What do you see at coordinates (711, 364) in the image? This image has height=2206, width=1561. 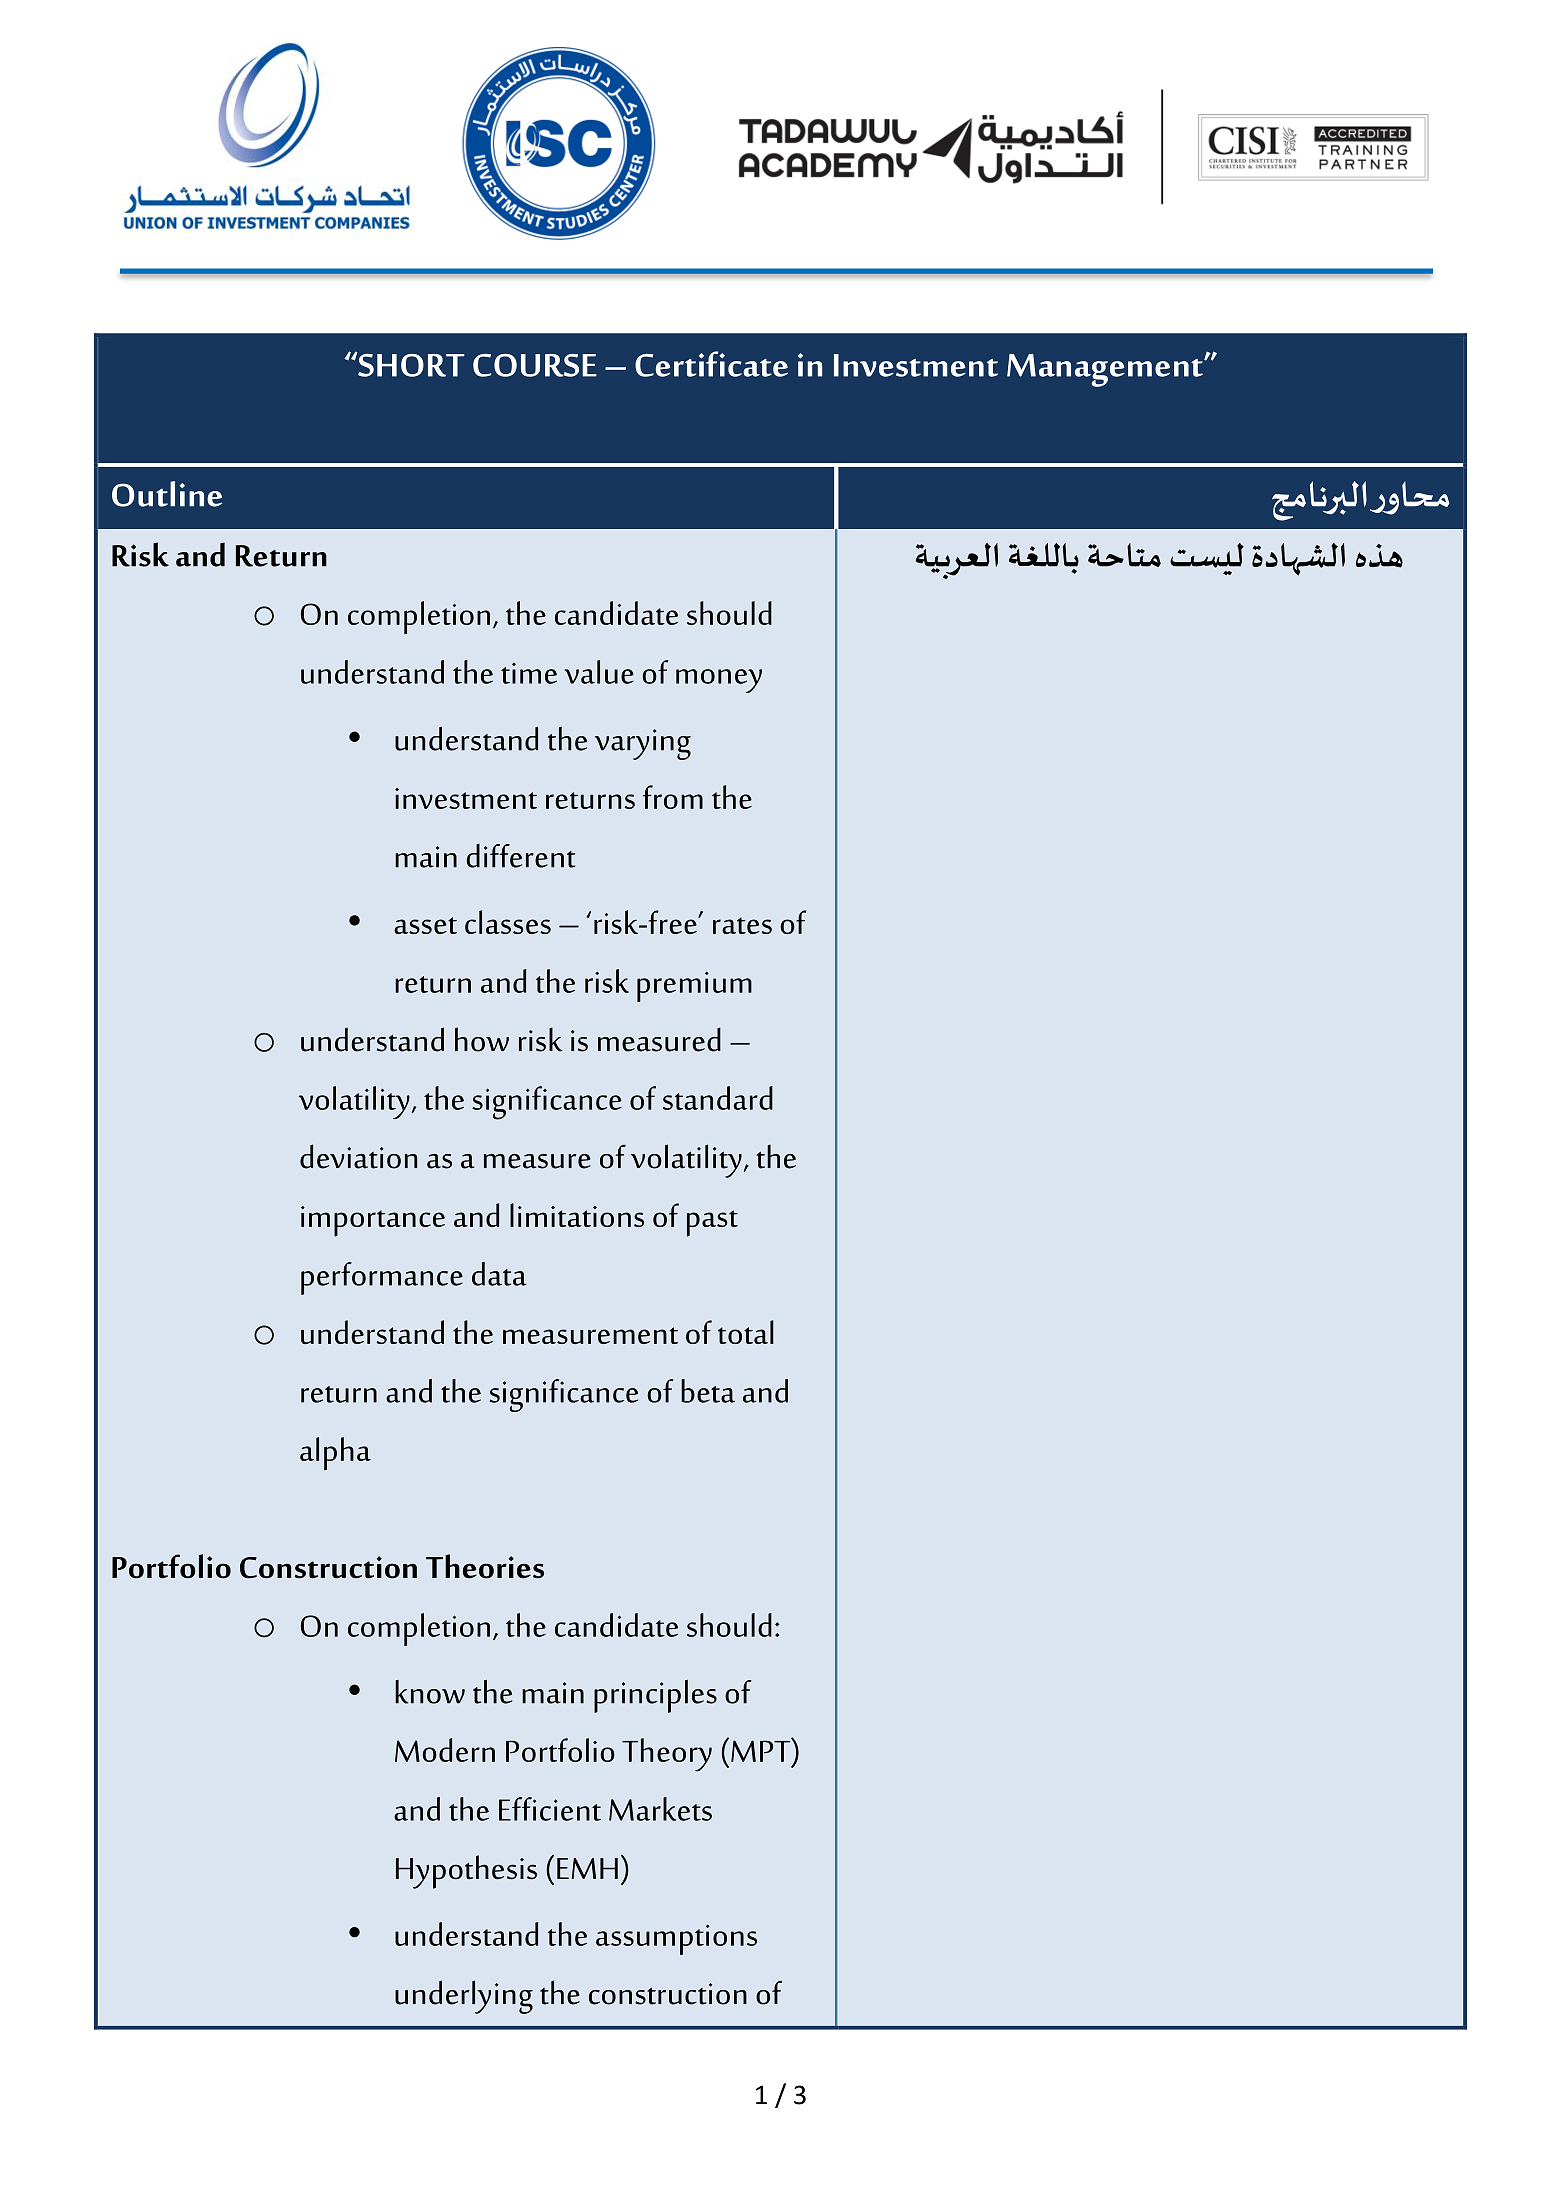 I see `Certificate` at bounding box center [711, 364].
